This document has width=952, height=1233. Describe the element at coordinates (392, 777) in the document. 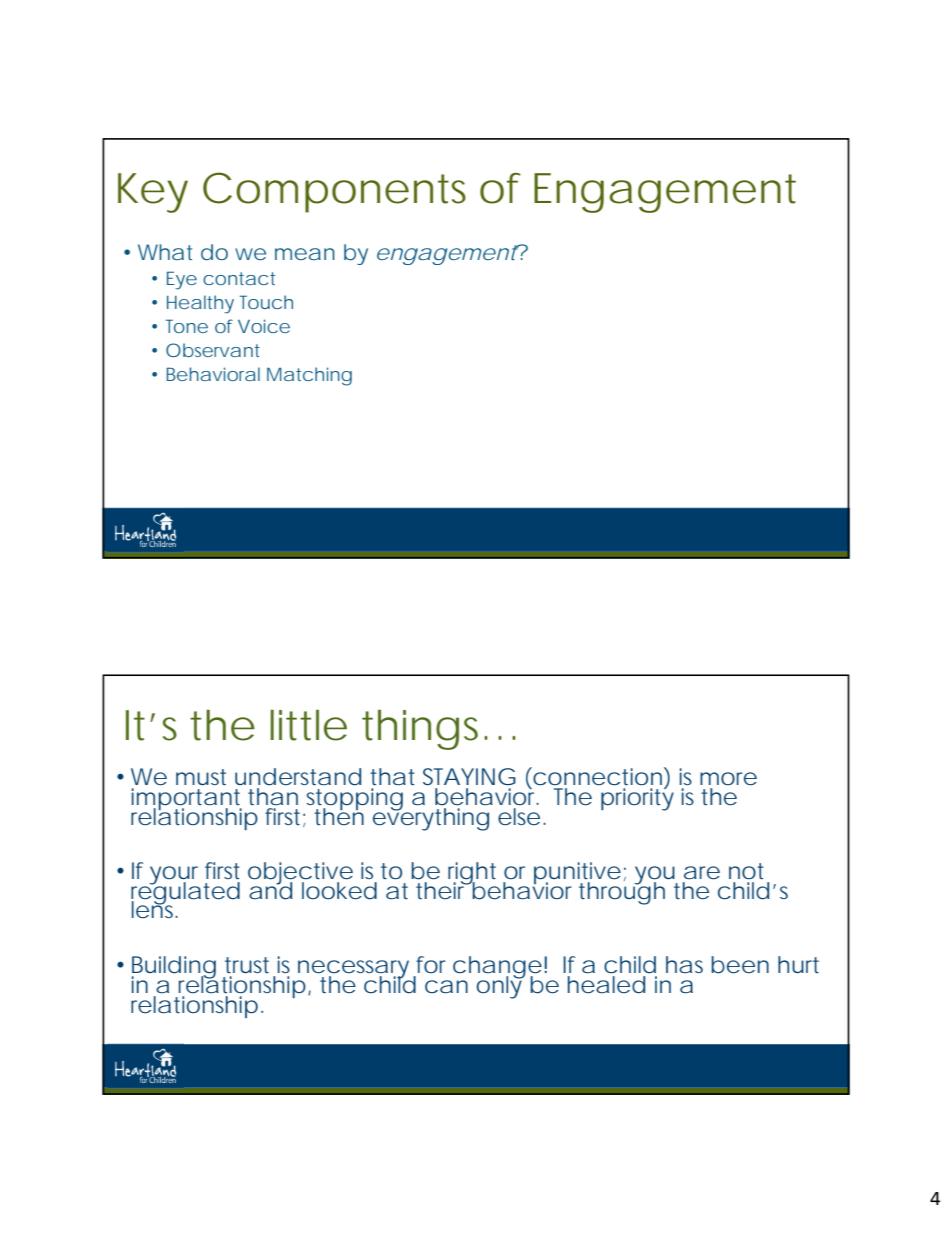

I see `that` at that location.
